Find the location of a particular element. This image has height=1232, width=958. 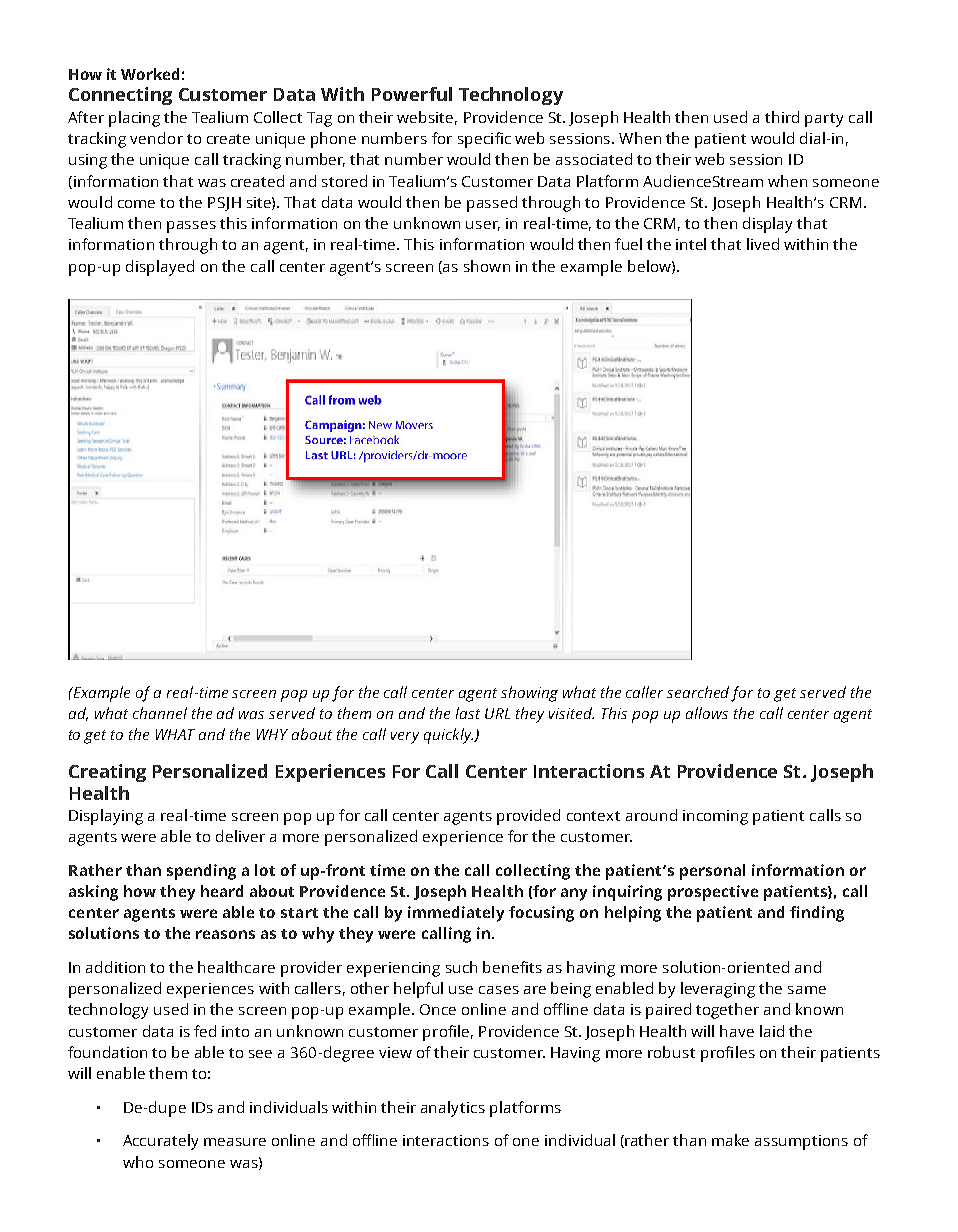

third is located at coordinates (782, 117).
